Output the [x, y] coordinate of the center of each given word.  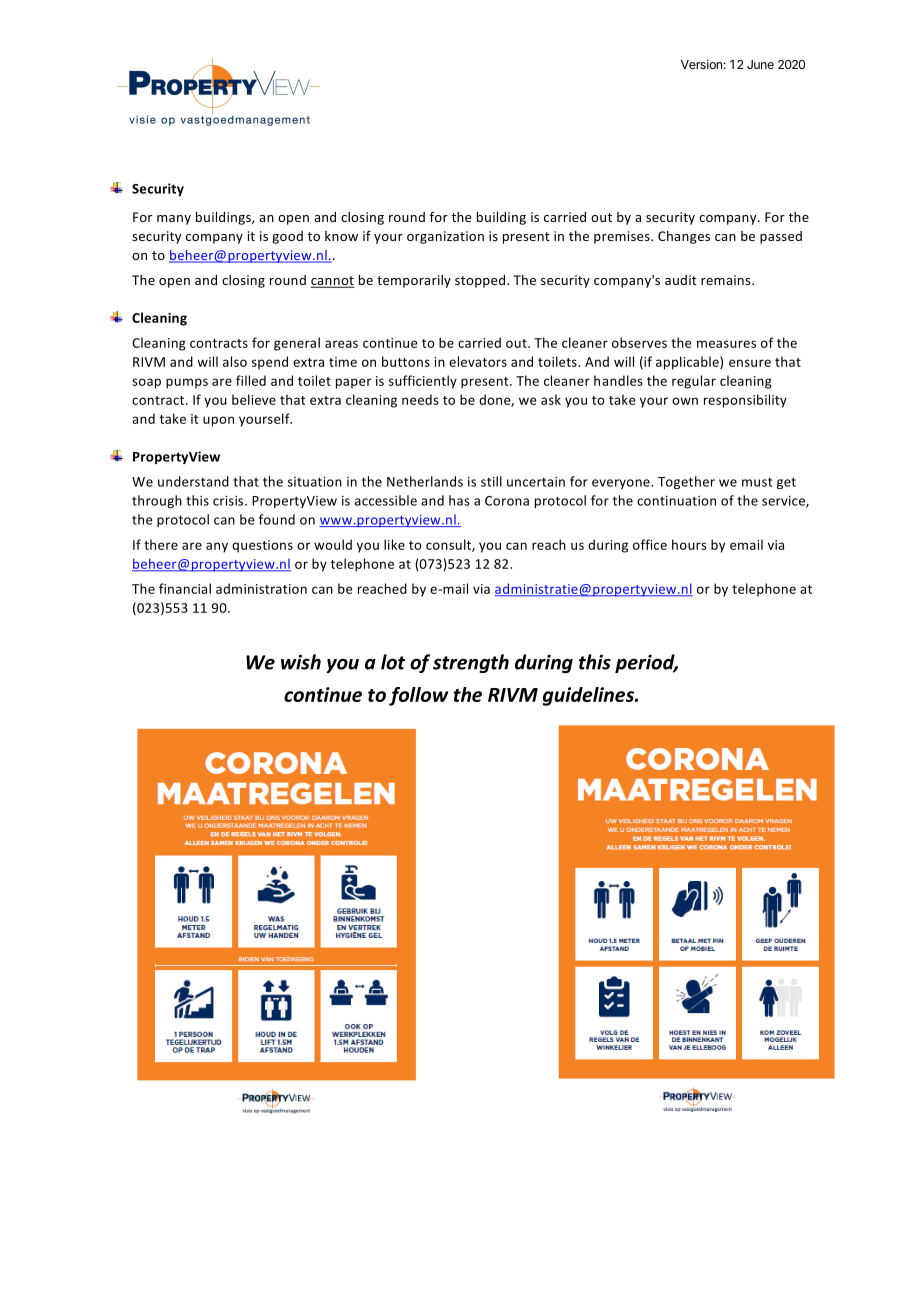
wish [301, 662]
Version [701, 64]
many [174, 220]
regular [694, 382]
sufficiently [423, 382]
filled [251, 380]
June [760, 64]
